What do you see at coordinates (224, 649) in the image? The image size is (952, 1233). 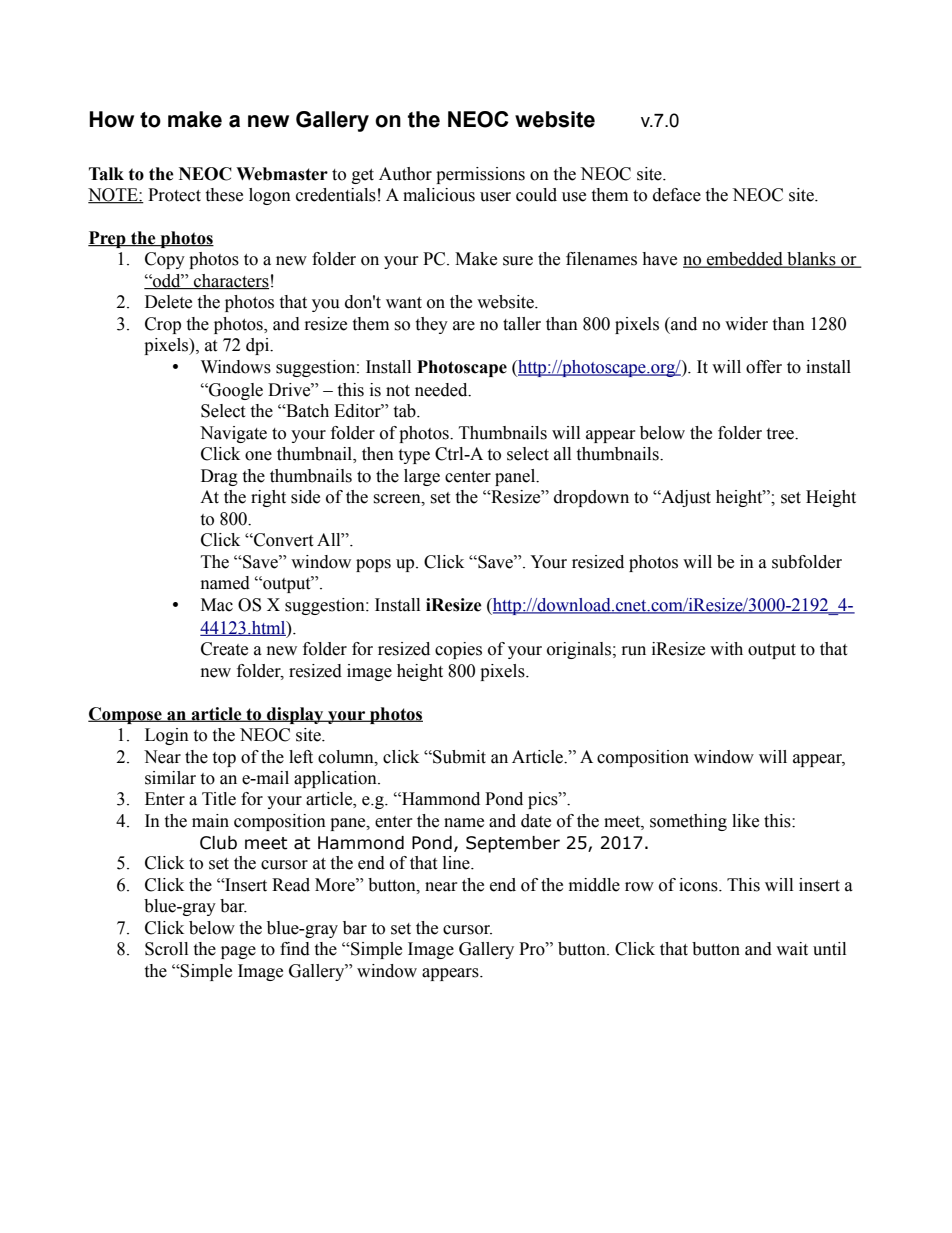 I see `Create` at bounding box center [224, 649].
